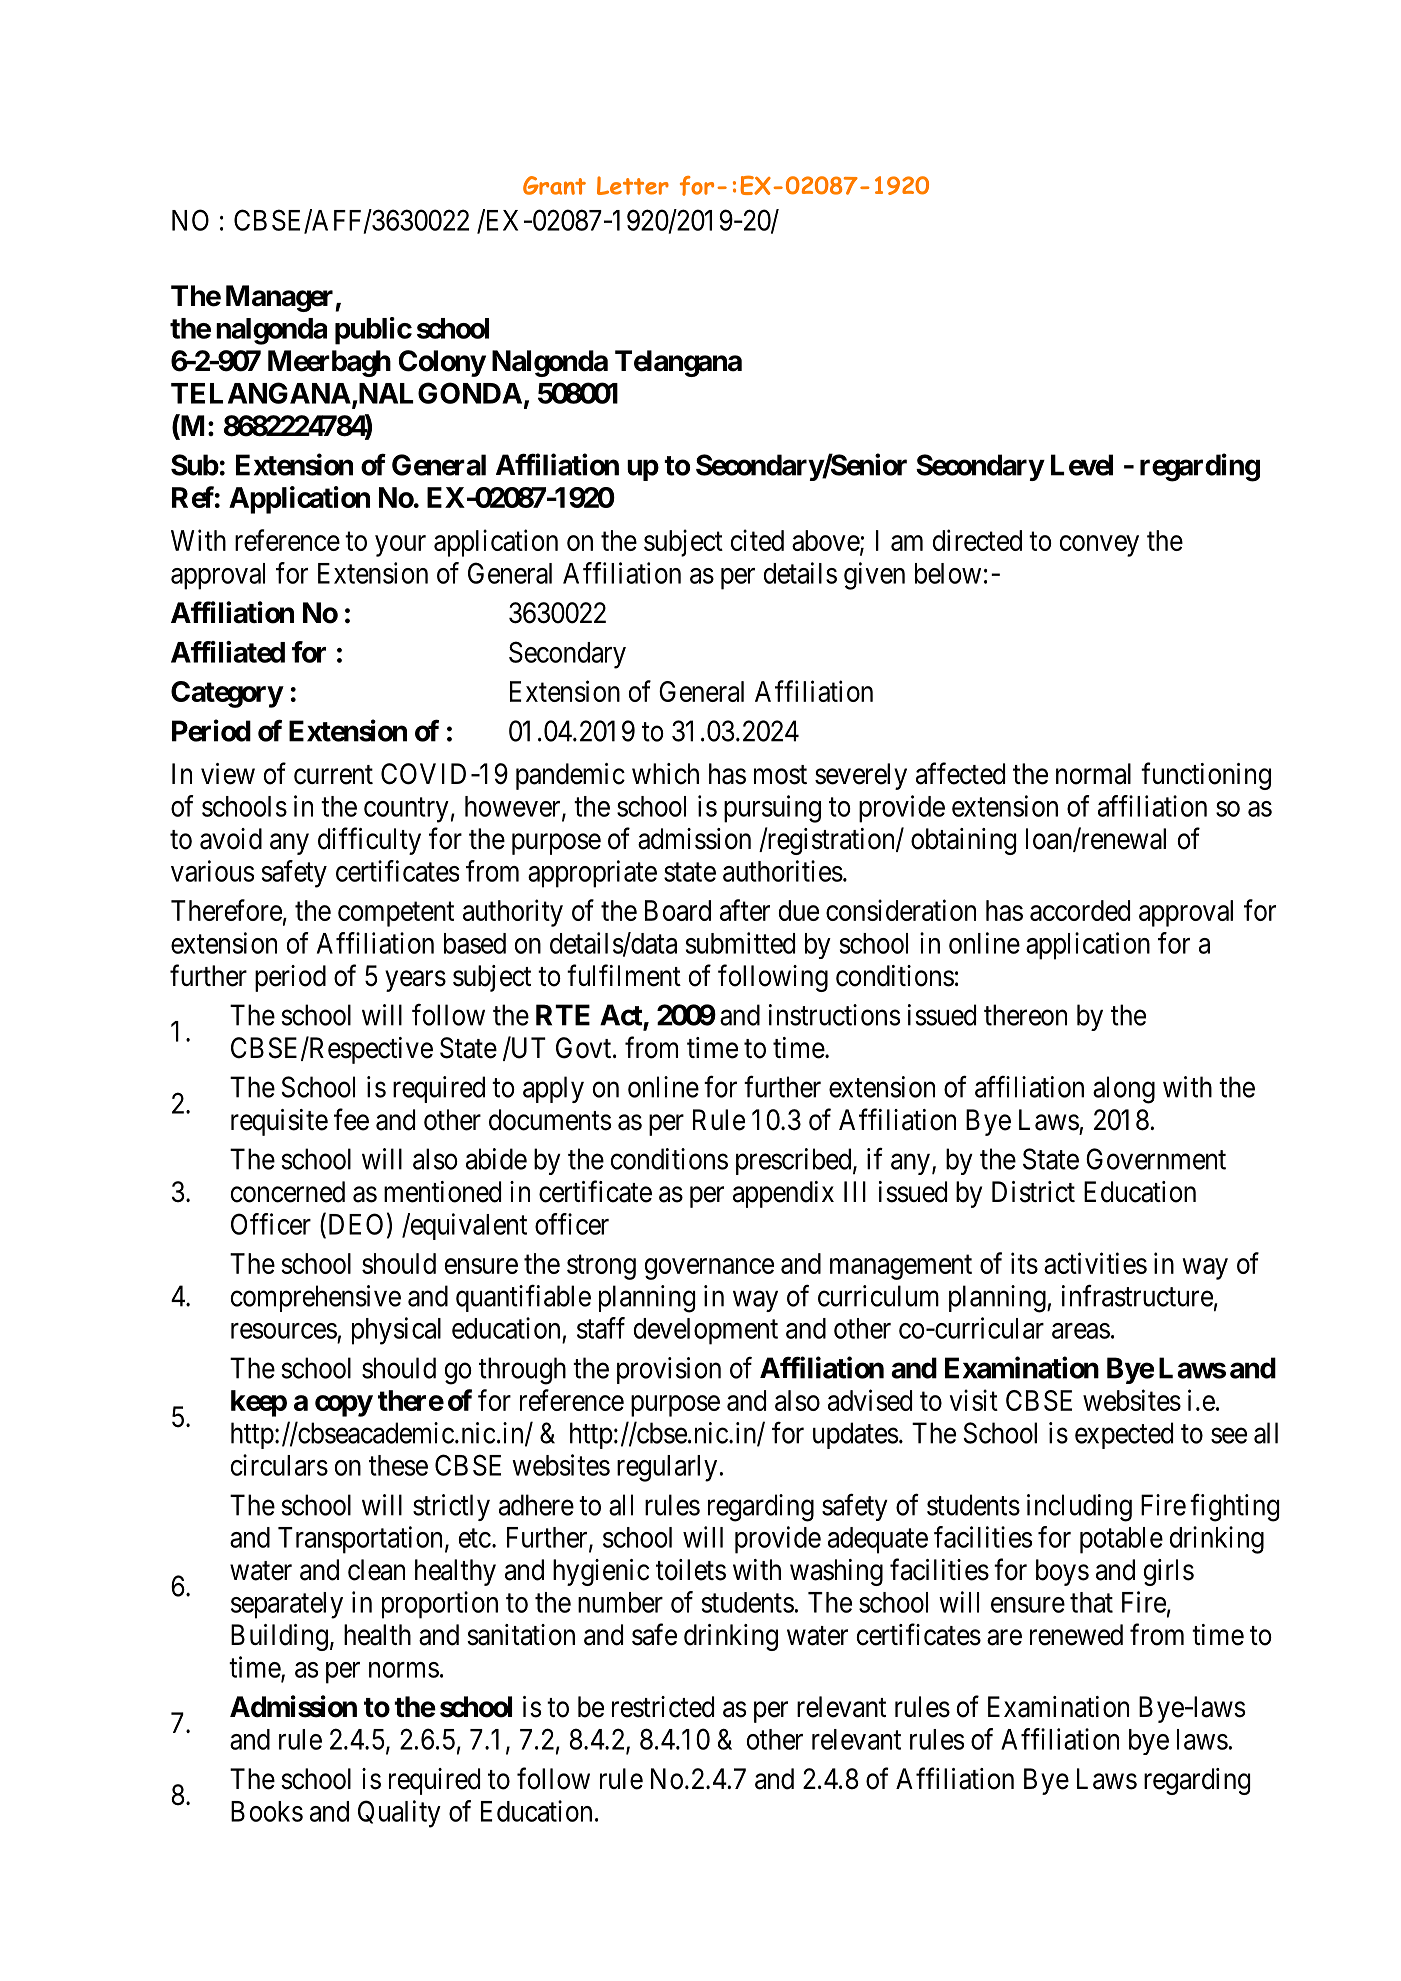 Image resolution: width=1401 pixels, height=1981 pixels. I want to click on renewed, so click(1076, 1635).
